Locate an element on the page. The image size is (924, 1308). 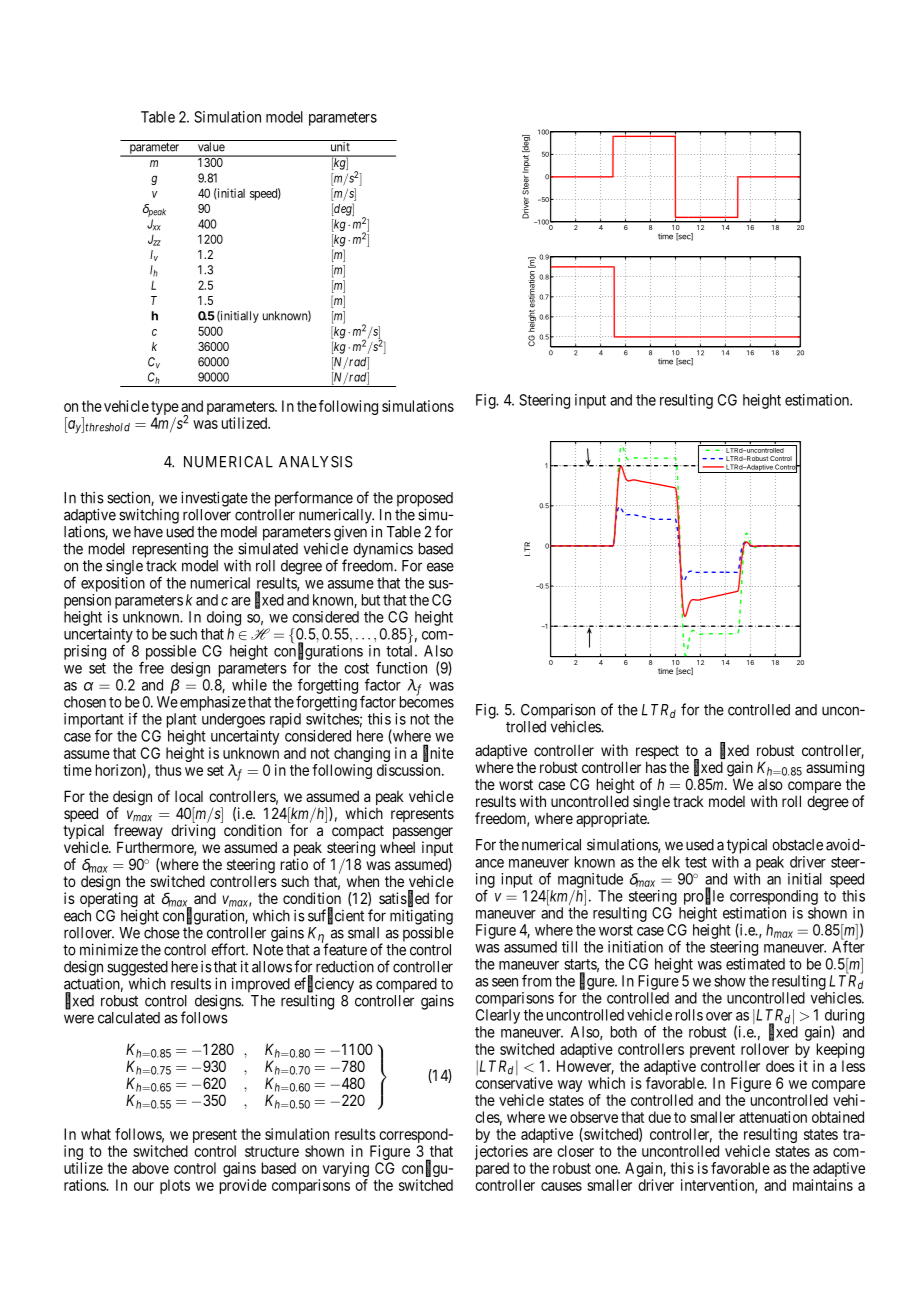
function is located at coordinates (401, 667).
